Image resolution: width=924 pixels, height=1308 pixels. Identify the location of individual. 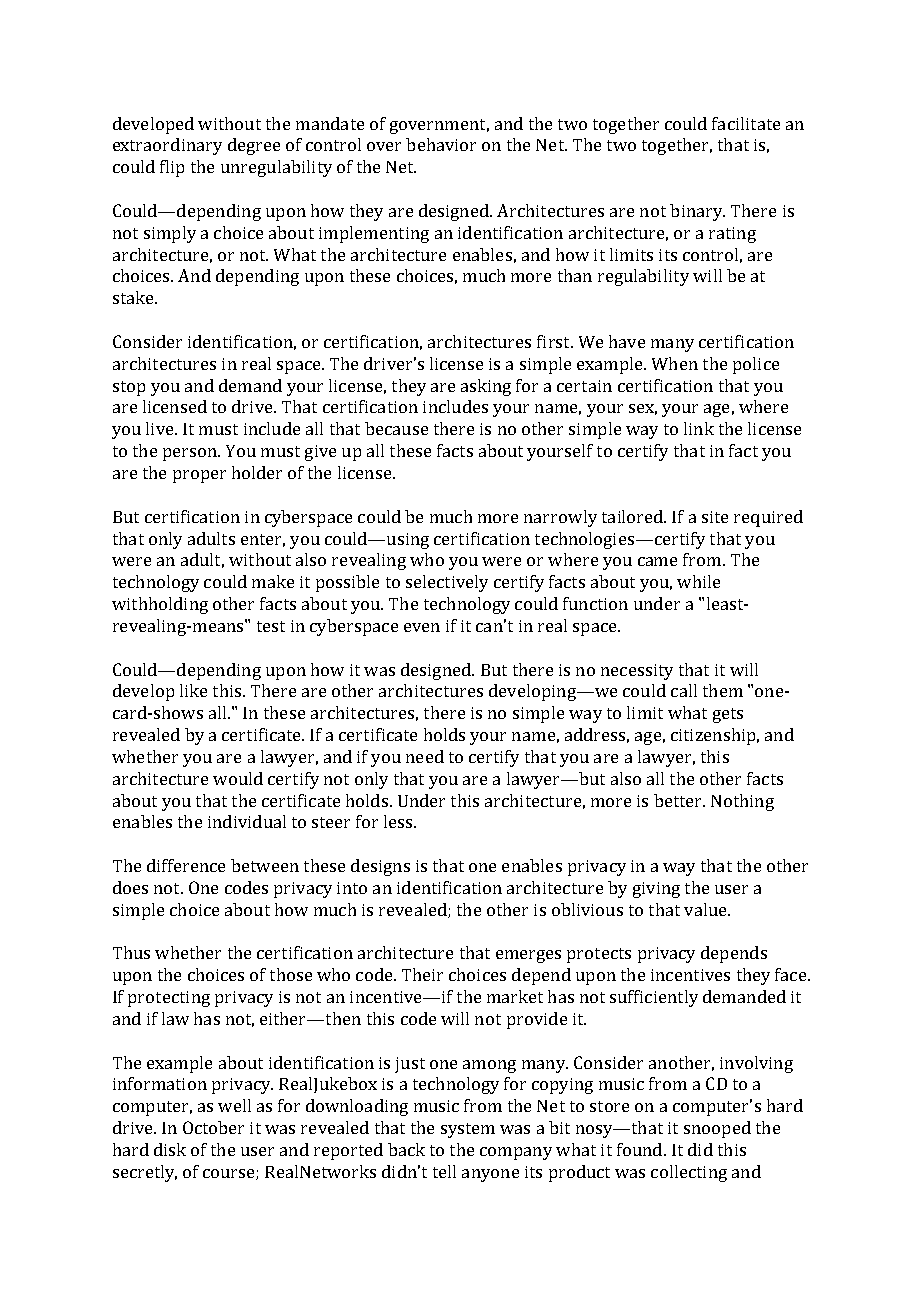
(247, 821).
